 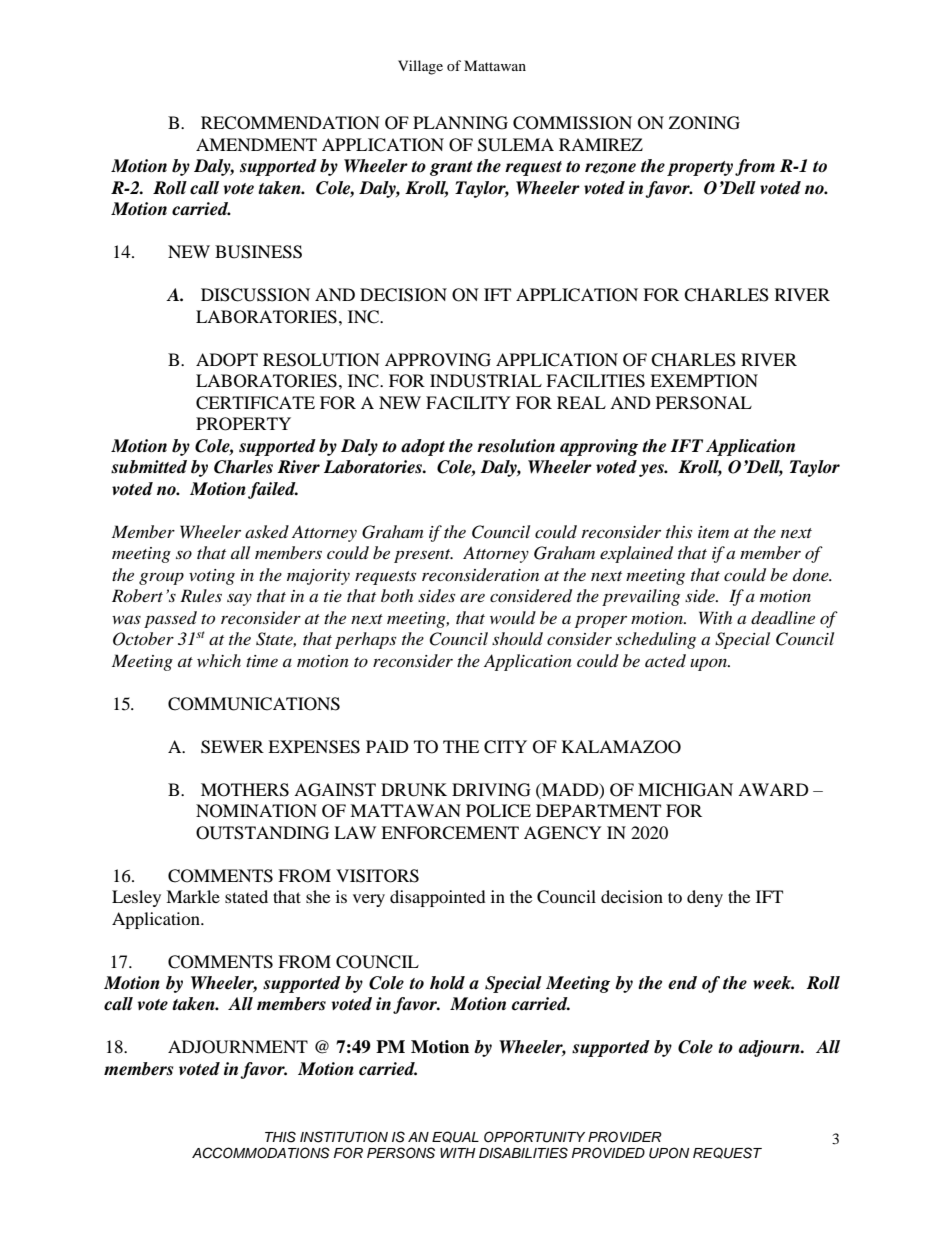 I want to click on ENFORCEMENT, so click(x=450, y=833).
